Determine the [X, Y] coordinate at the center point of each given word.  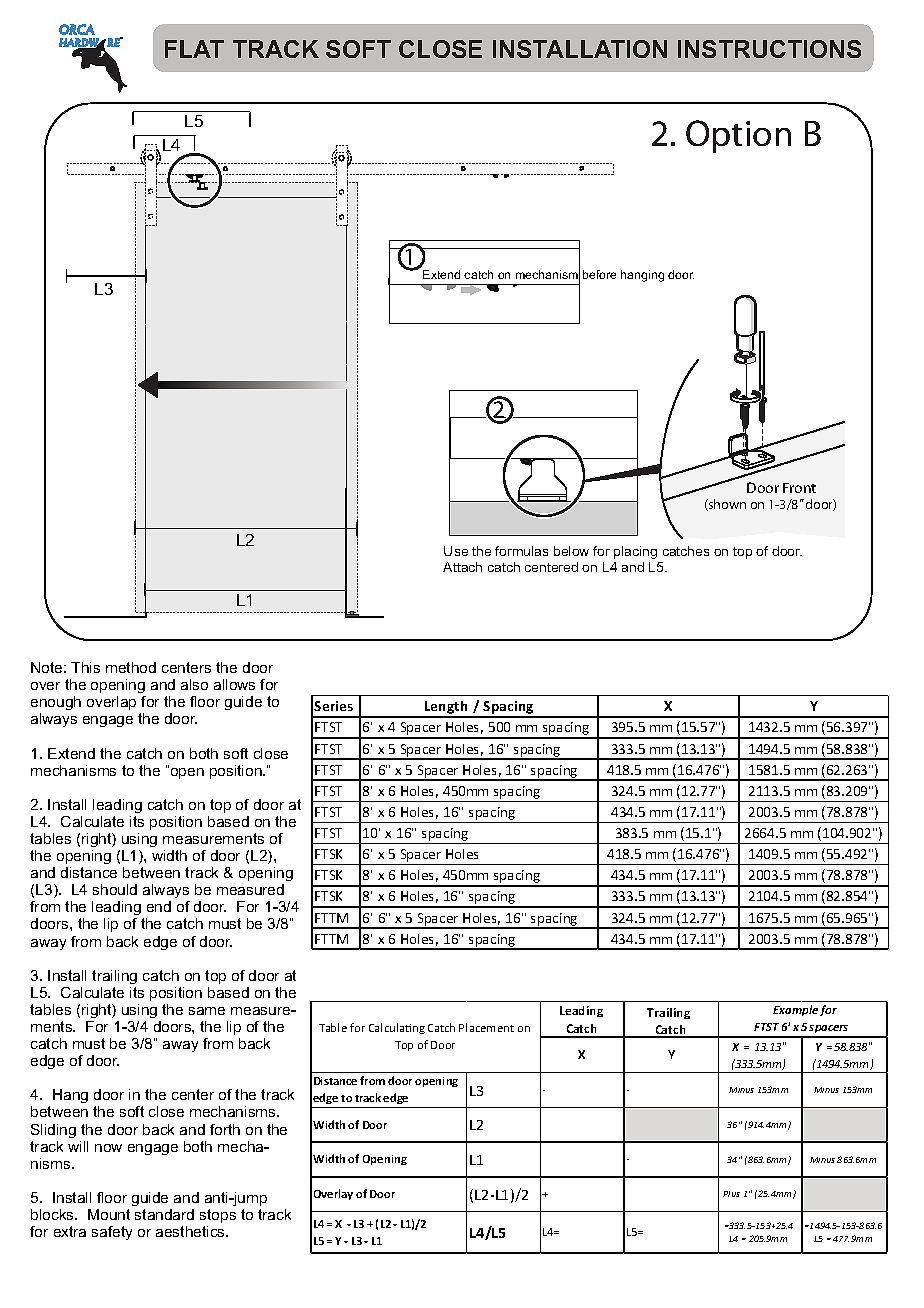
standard [164, 1214]
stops [218, 1216]
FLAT [194, 49]
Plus [731, 1194]
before [599, 274]
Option [738, 136]
